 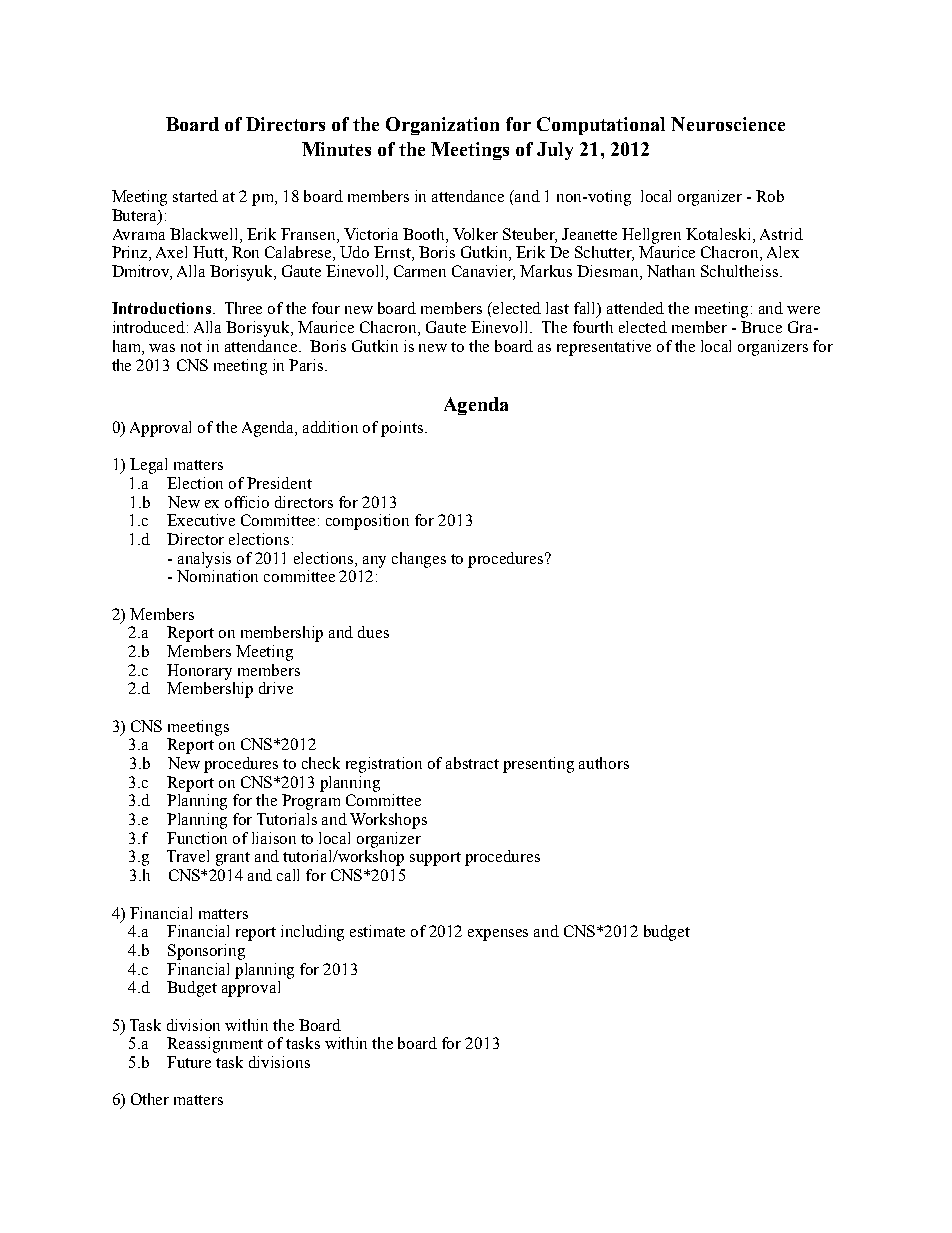 I want to click on Neuroscience, so click(x=728, y=124).
